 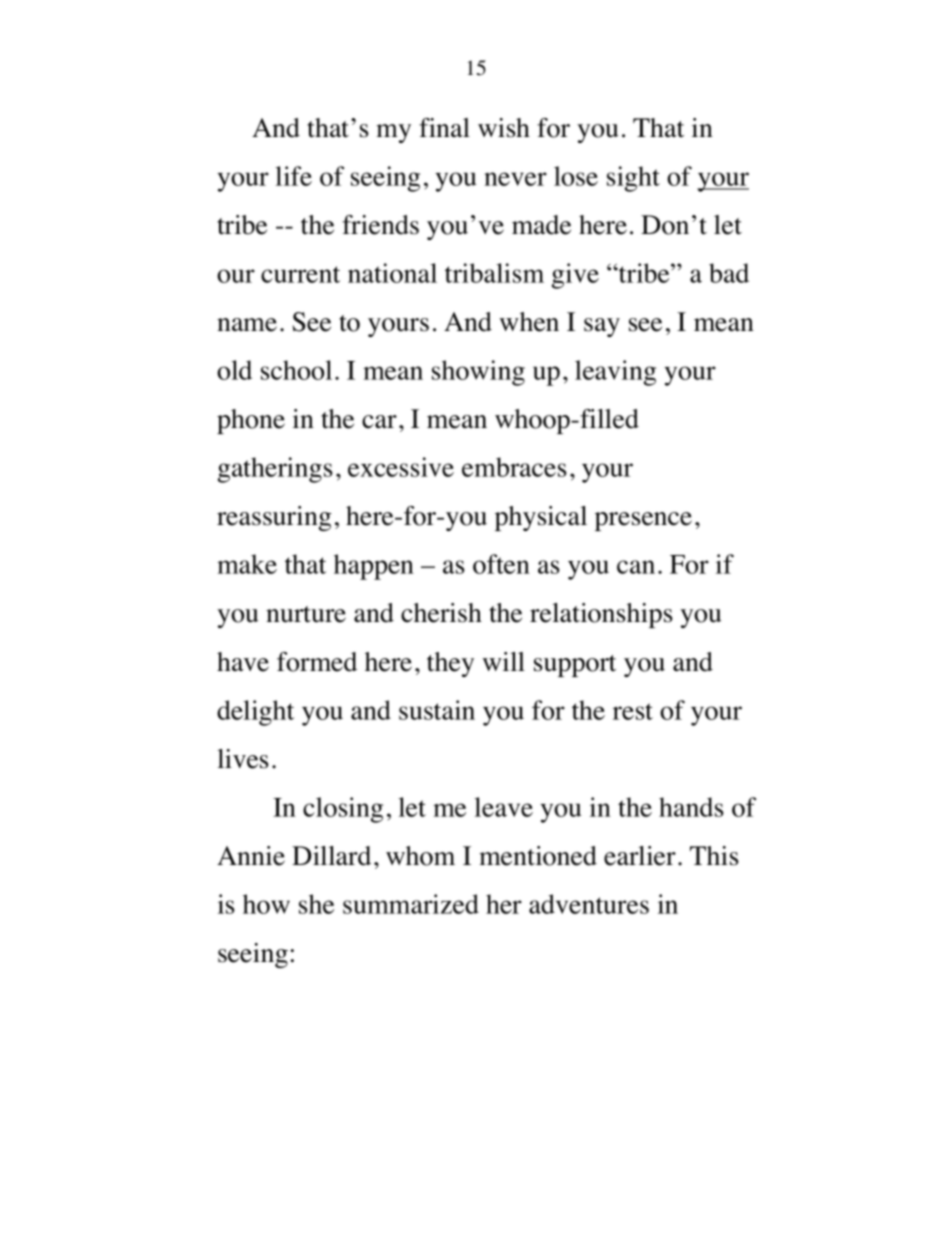 What do you see at coordinates (274, 518) in the screenshot?
I see `reassuring` at bounding box center [274, 518].
